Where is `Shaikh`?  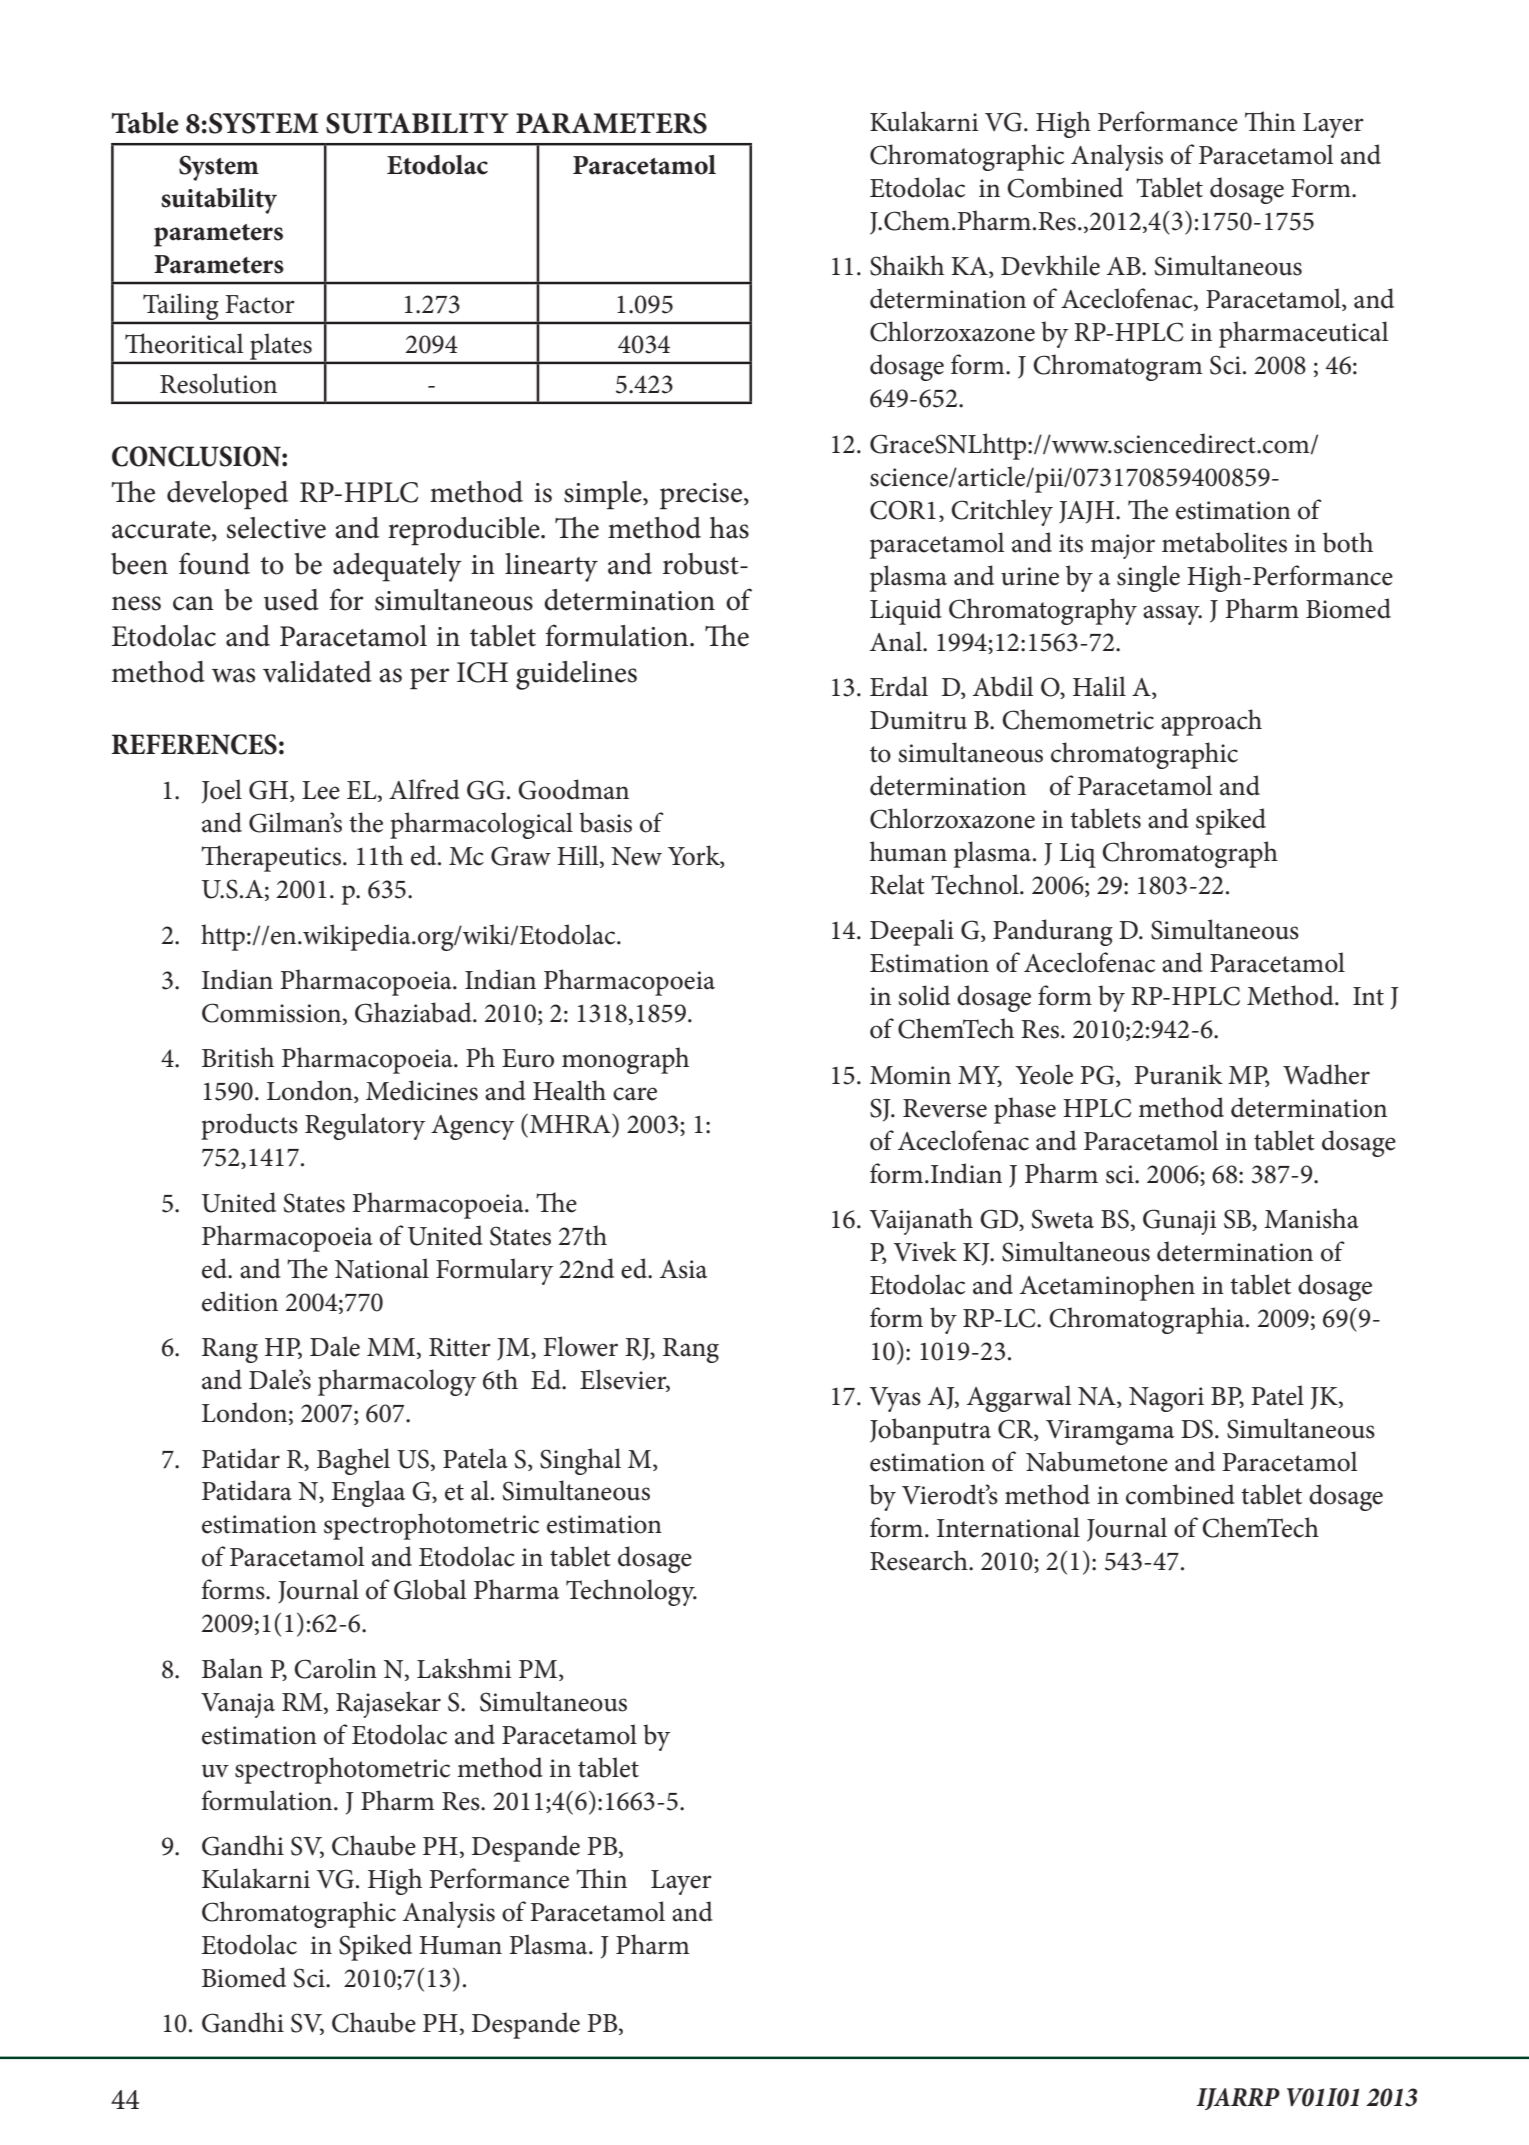
Shaikh is located at coordinates (907, 265).
